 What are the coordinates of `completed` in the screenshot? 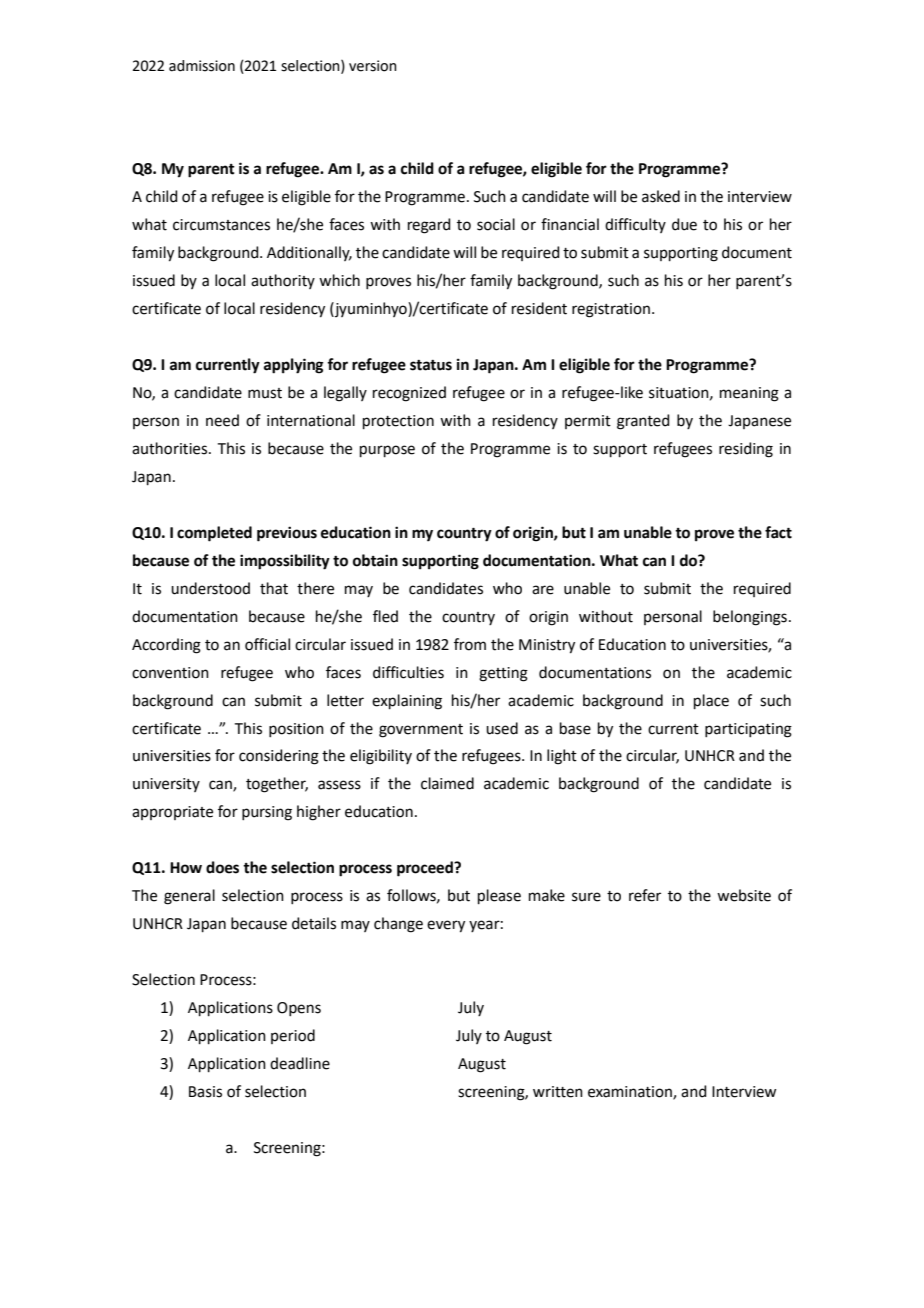 It's located at (214, 534).
